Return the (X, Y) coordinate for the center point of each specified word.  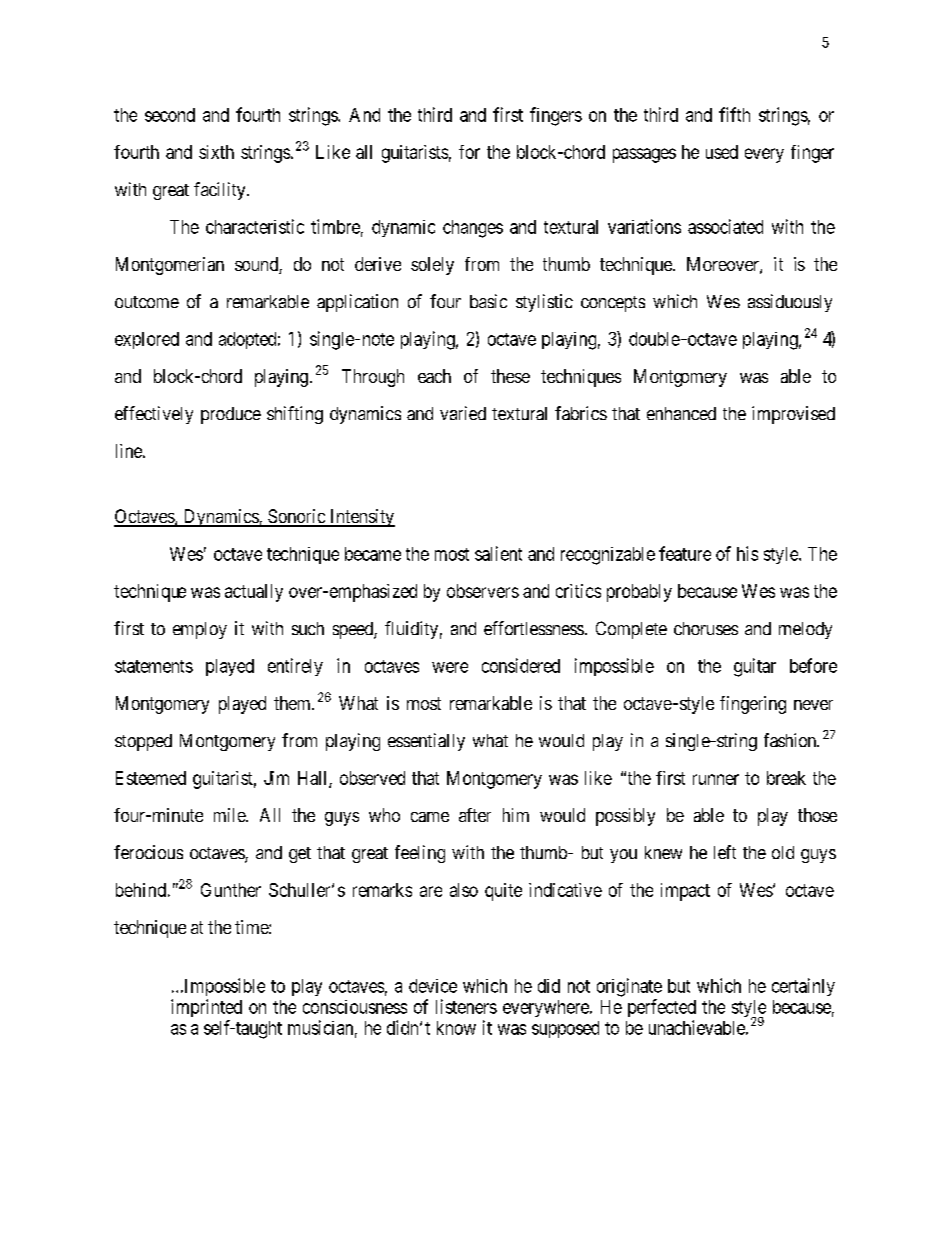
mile (230, 815)
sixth (216, 152)
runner (716, 779)
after (475, 815)
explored (147, 340)
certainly (803, 987)
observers (483, 591)
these (510, 376)
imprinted (206, 1008)
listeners (466, 1006)
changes (473, 229)
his (747, 553)
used (722, 152)
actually (254, 593)
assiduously (790, 303)
